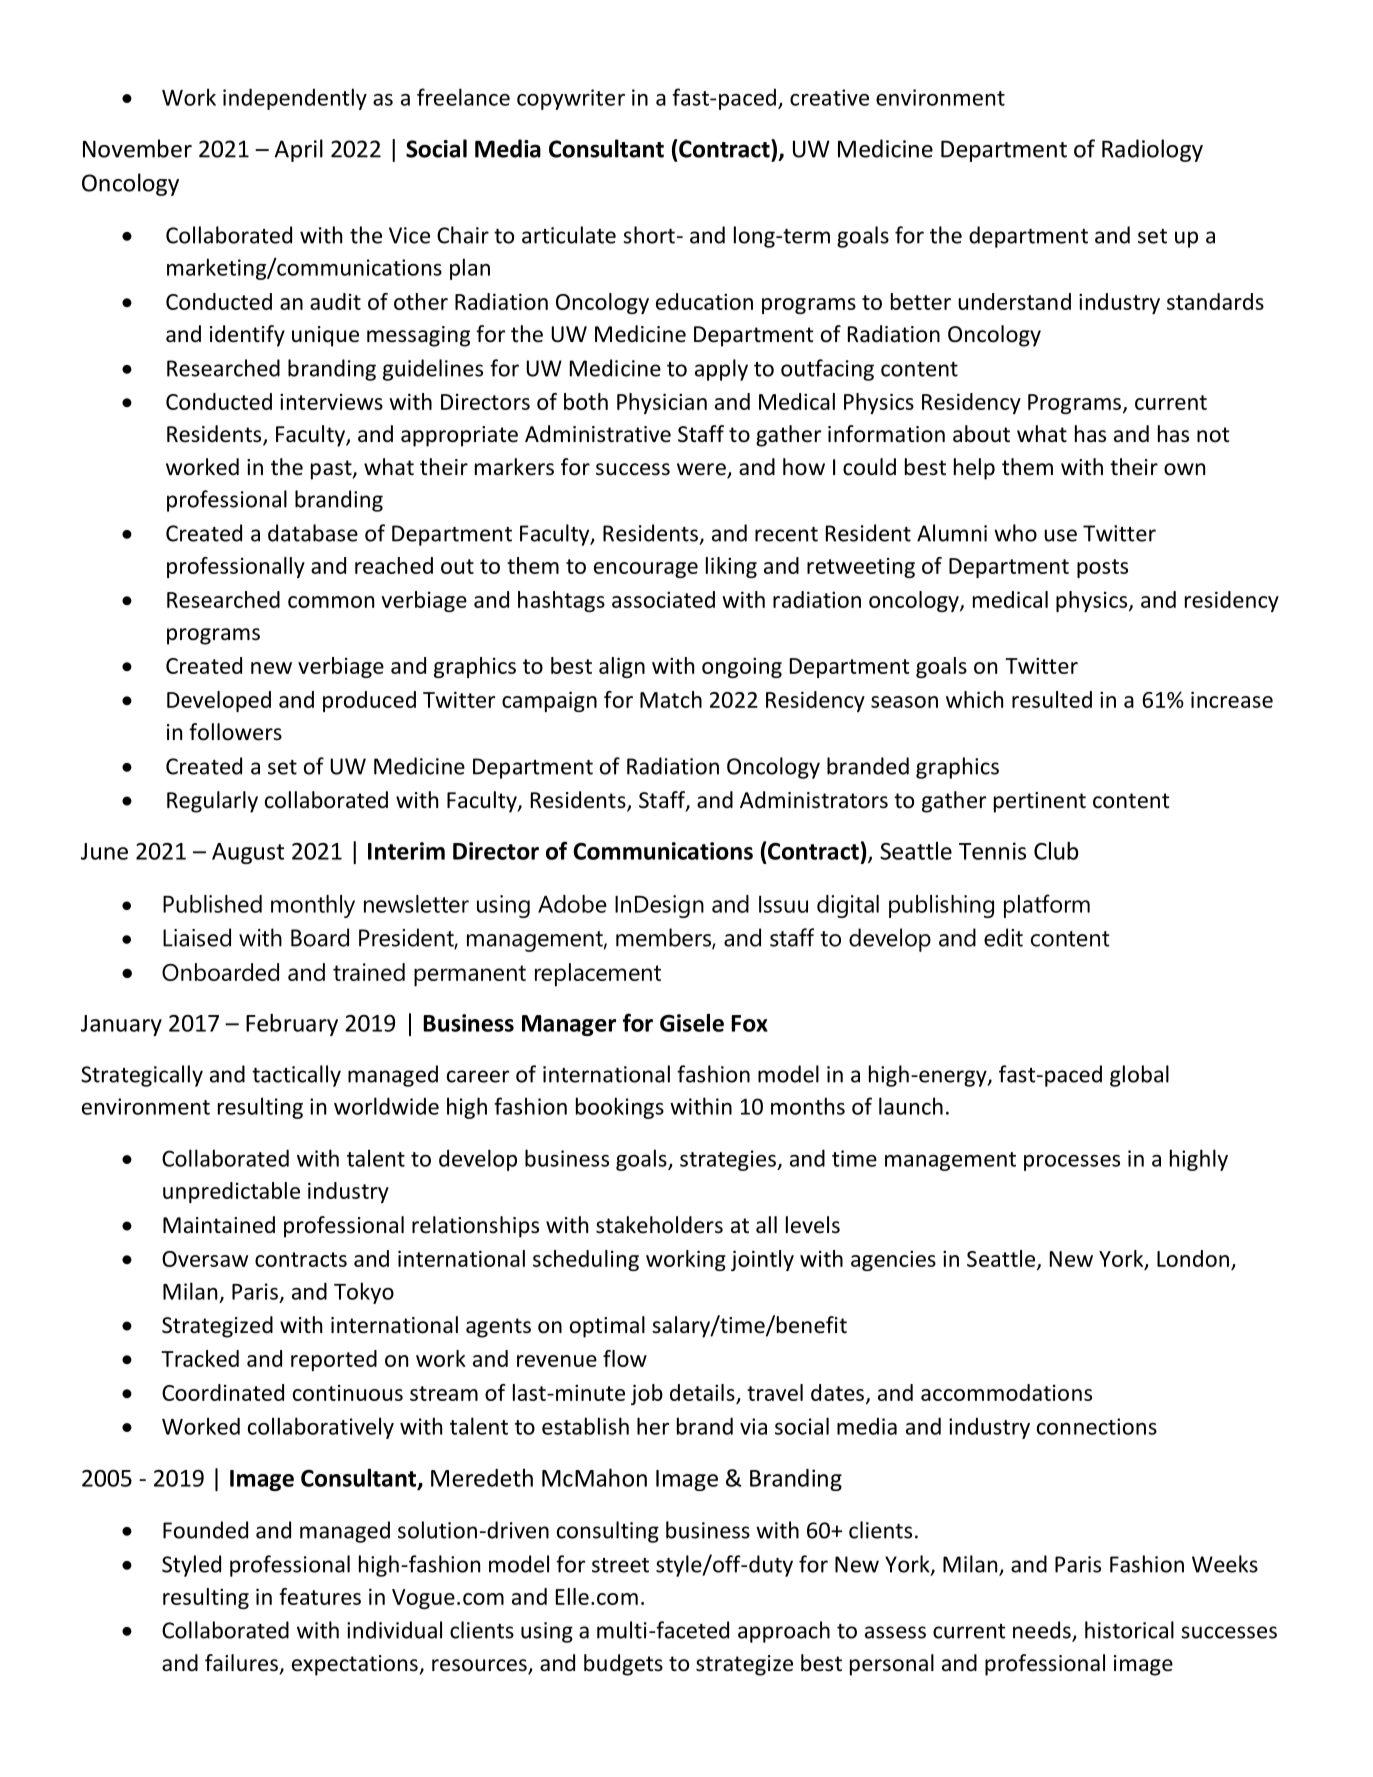  I want to click on Radiology, so click(1152, 150).
